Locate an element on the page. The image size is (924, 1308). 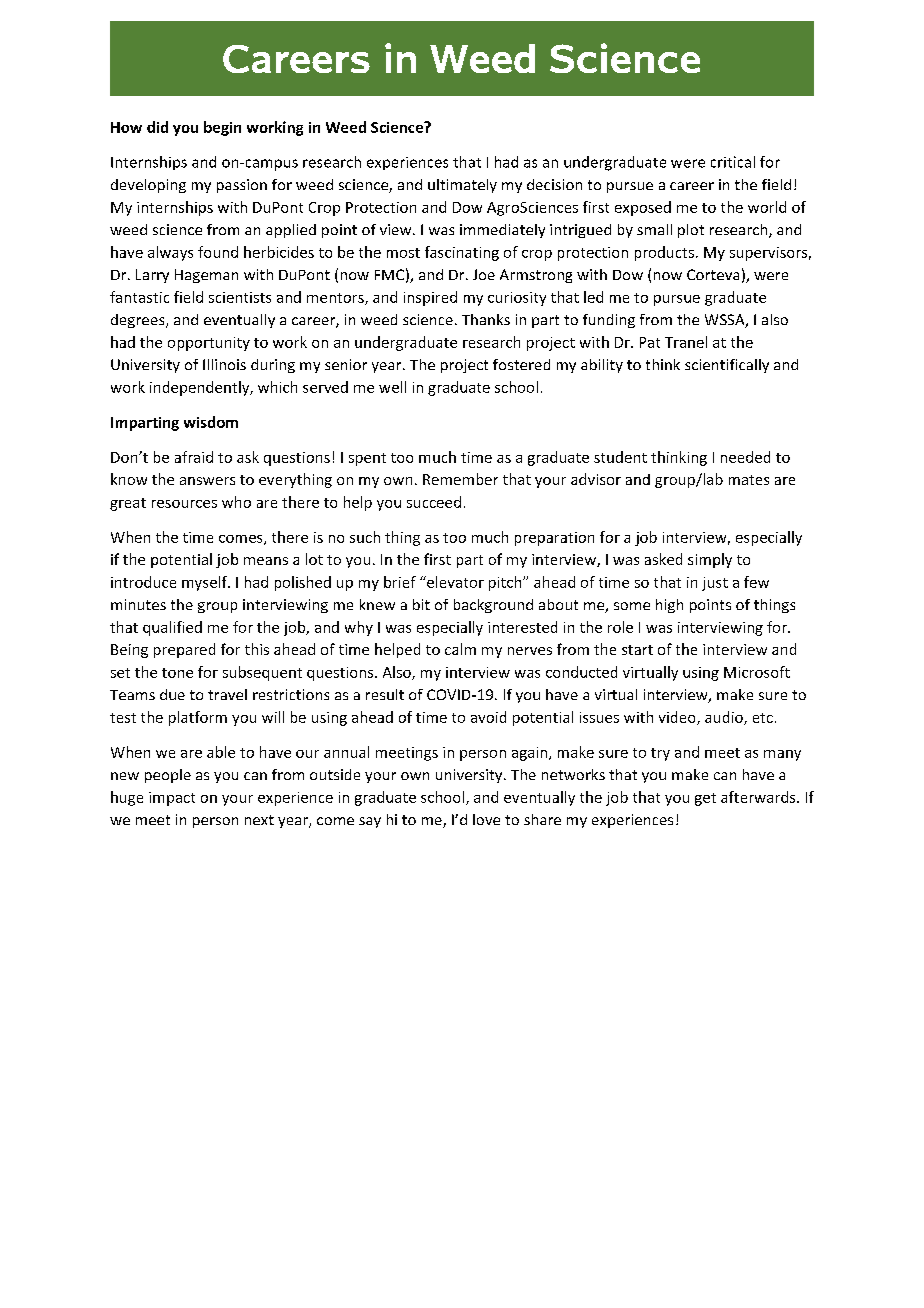
impact is located at coordinates (172, 799).
